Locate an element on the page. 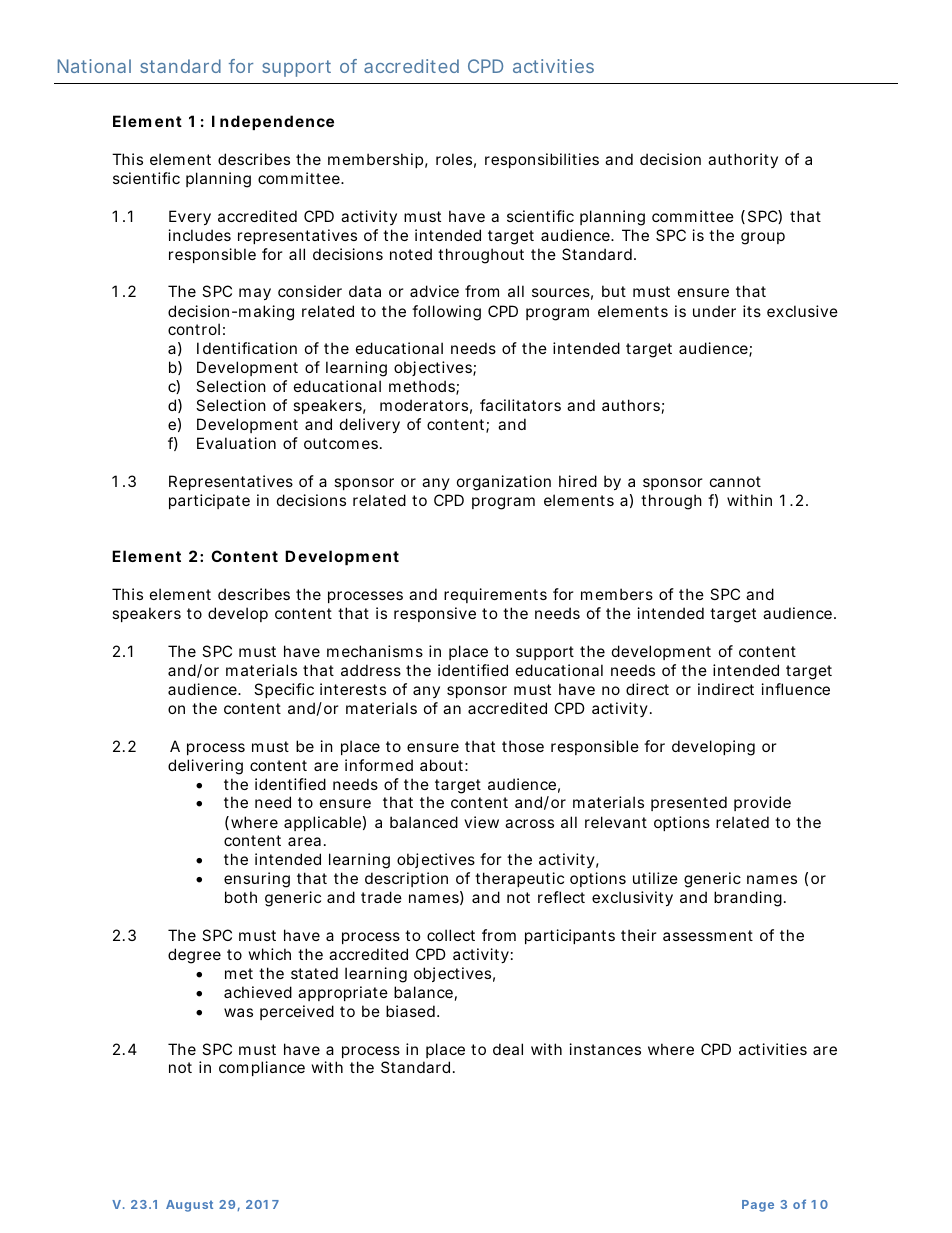  mechanisms is located at coordinates (375, 651).
